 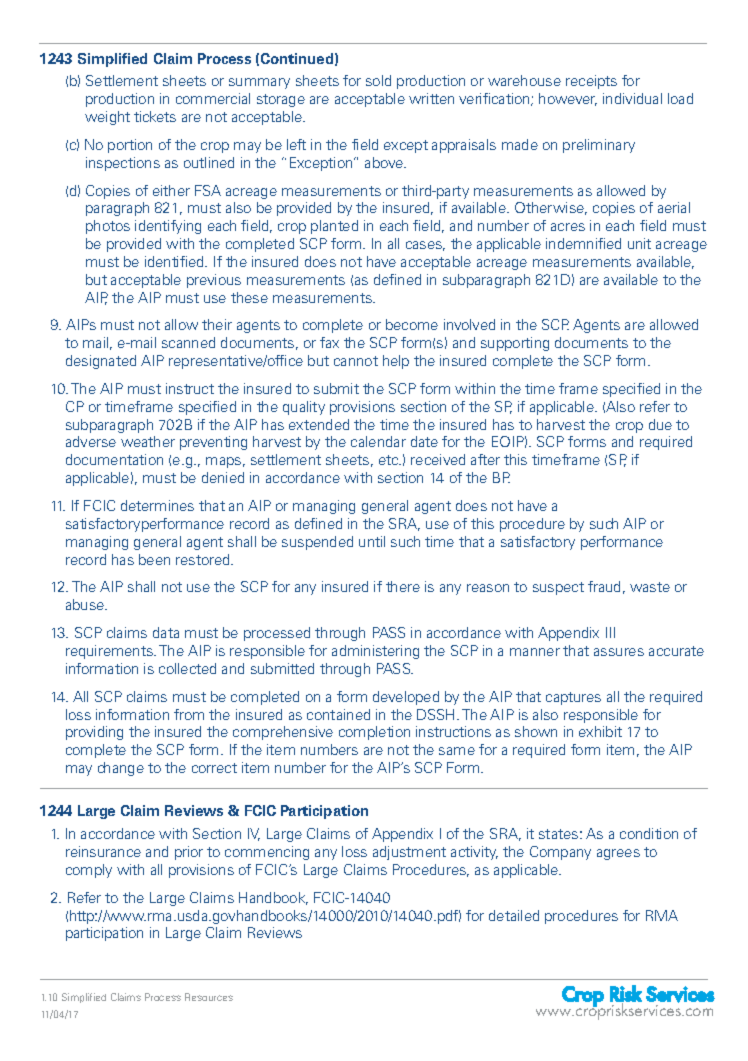 What do you see at coordinates (515, 344) in the screenshot?
I see `supporting` at bounding box center [515, 344].
